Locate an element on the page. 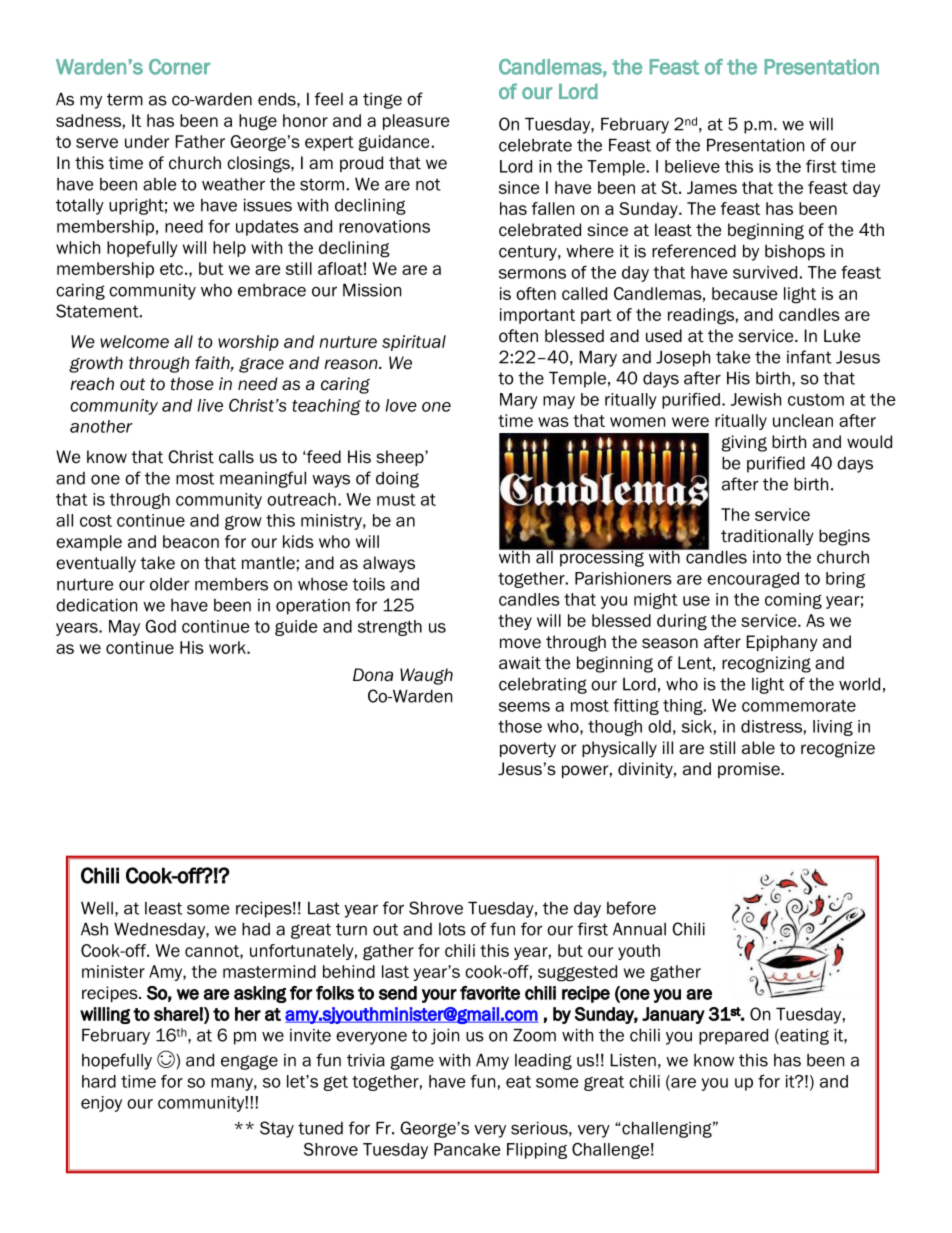 The width and height of the image is (952, 1233). God is located at coordinates (160, 626).
